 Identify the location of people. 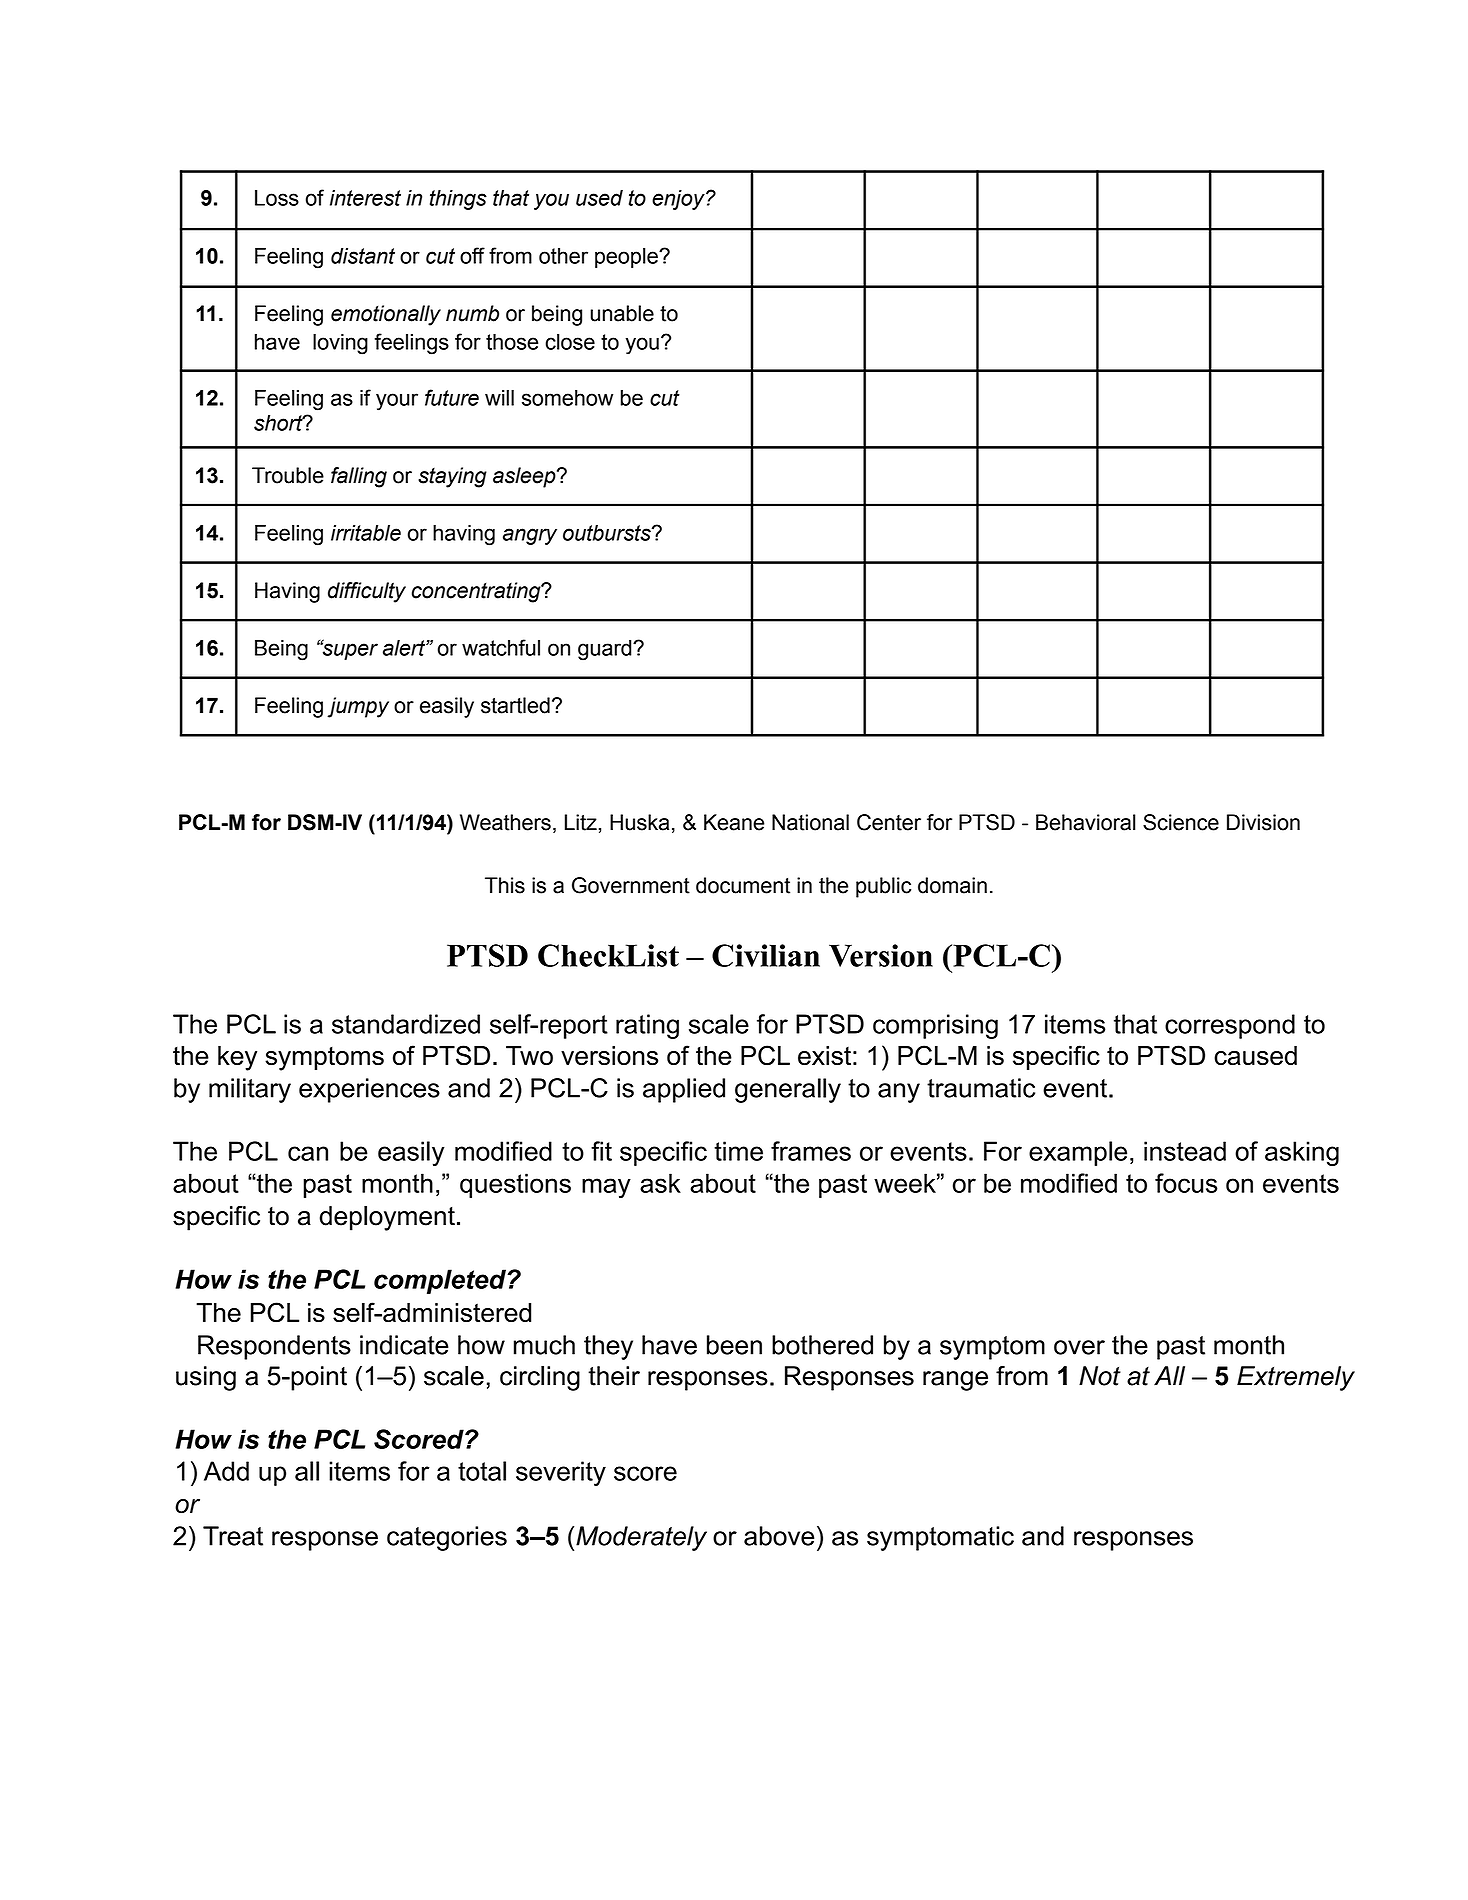
(627, 258).
